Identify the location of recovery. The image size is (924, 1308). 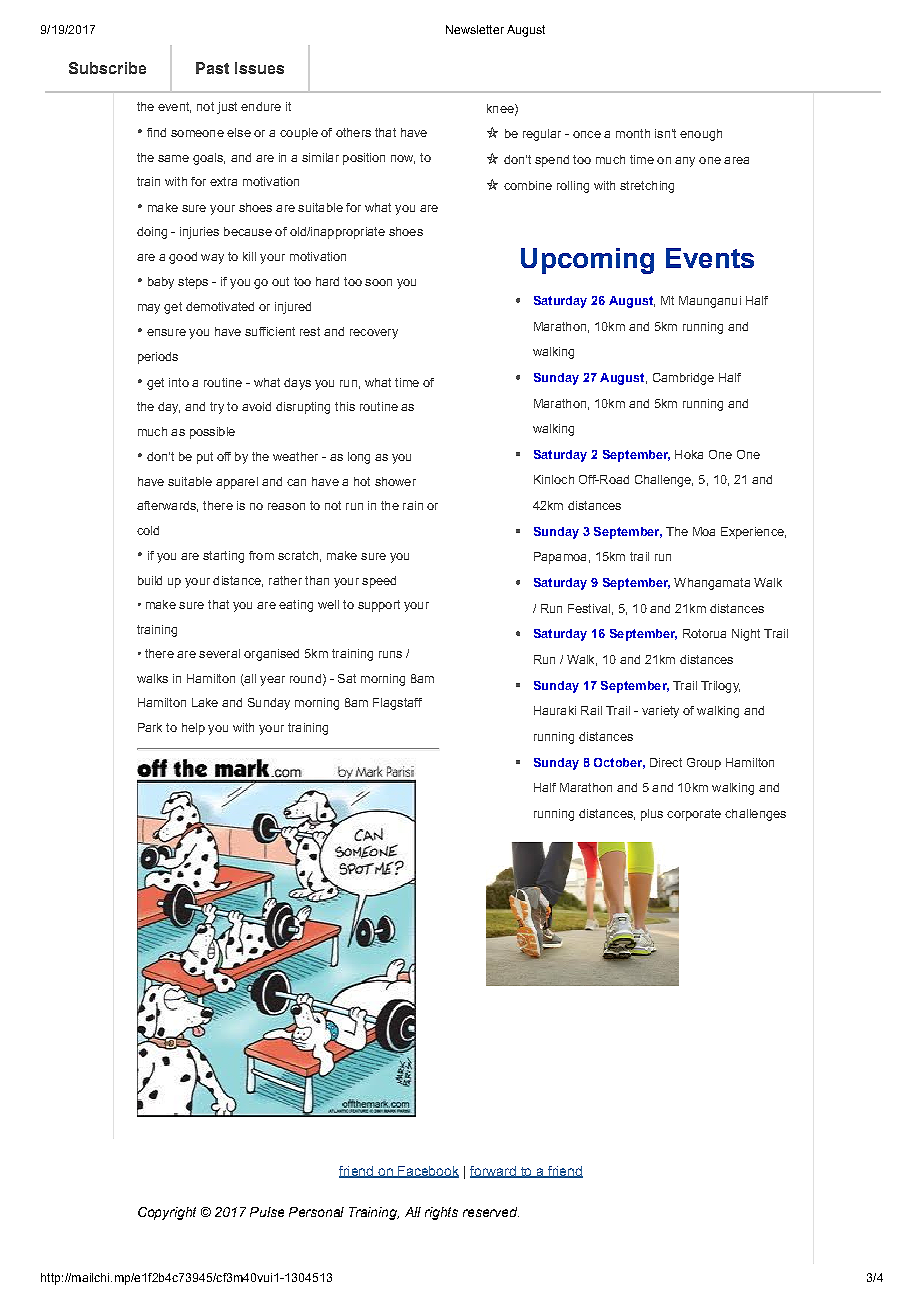
(374, 334).
